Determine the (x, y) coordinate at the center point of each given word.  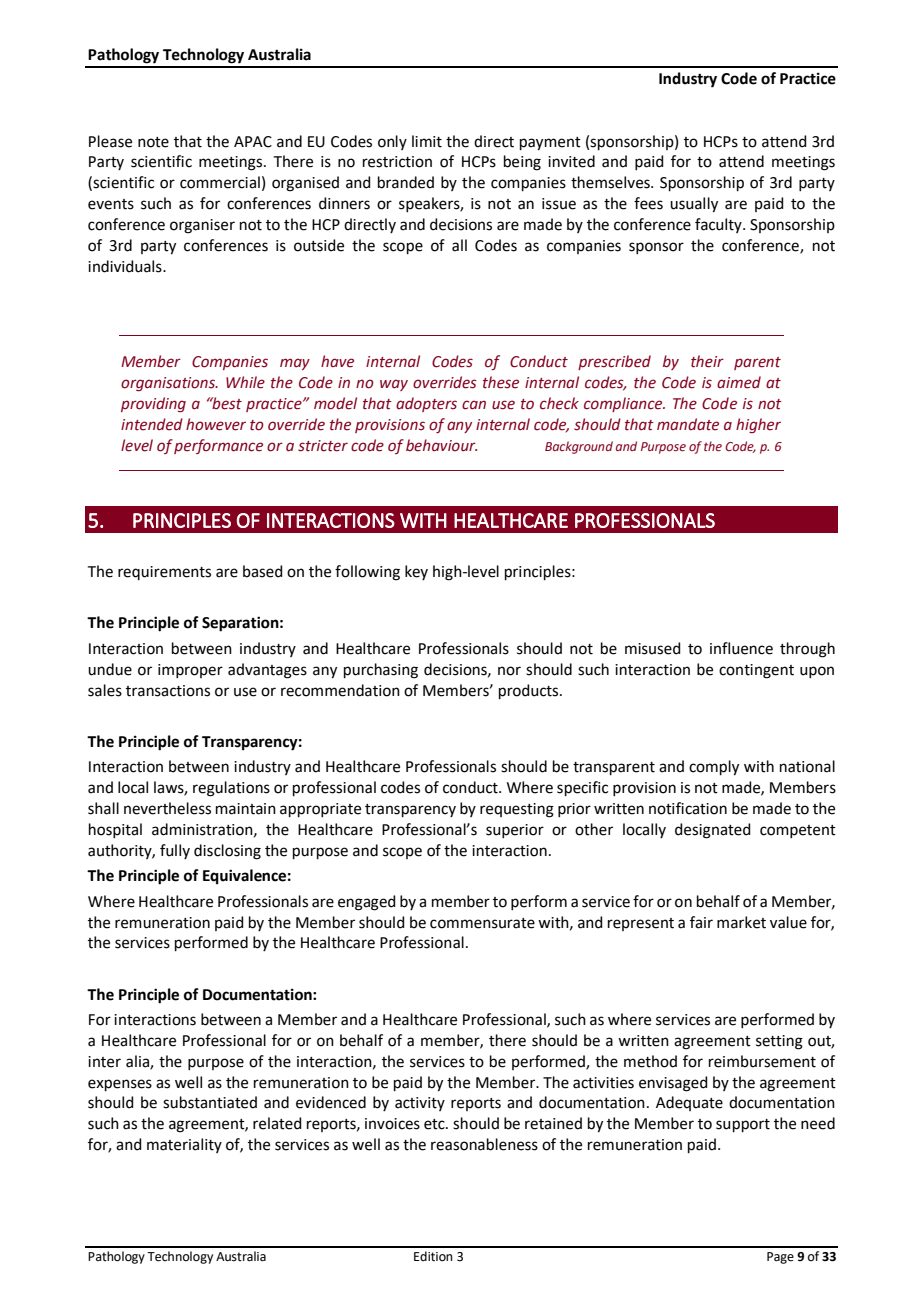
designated (713, 831)
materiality (184, 1145)
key (416, 572)
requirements (164, 573)
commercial (220, 182)
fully (175, 851)
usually (694, 205)
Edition (433, 1256)
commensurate (482, 923)
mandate (688, 424)
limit (427, 141)
